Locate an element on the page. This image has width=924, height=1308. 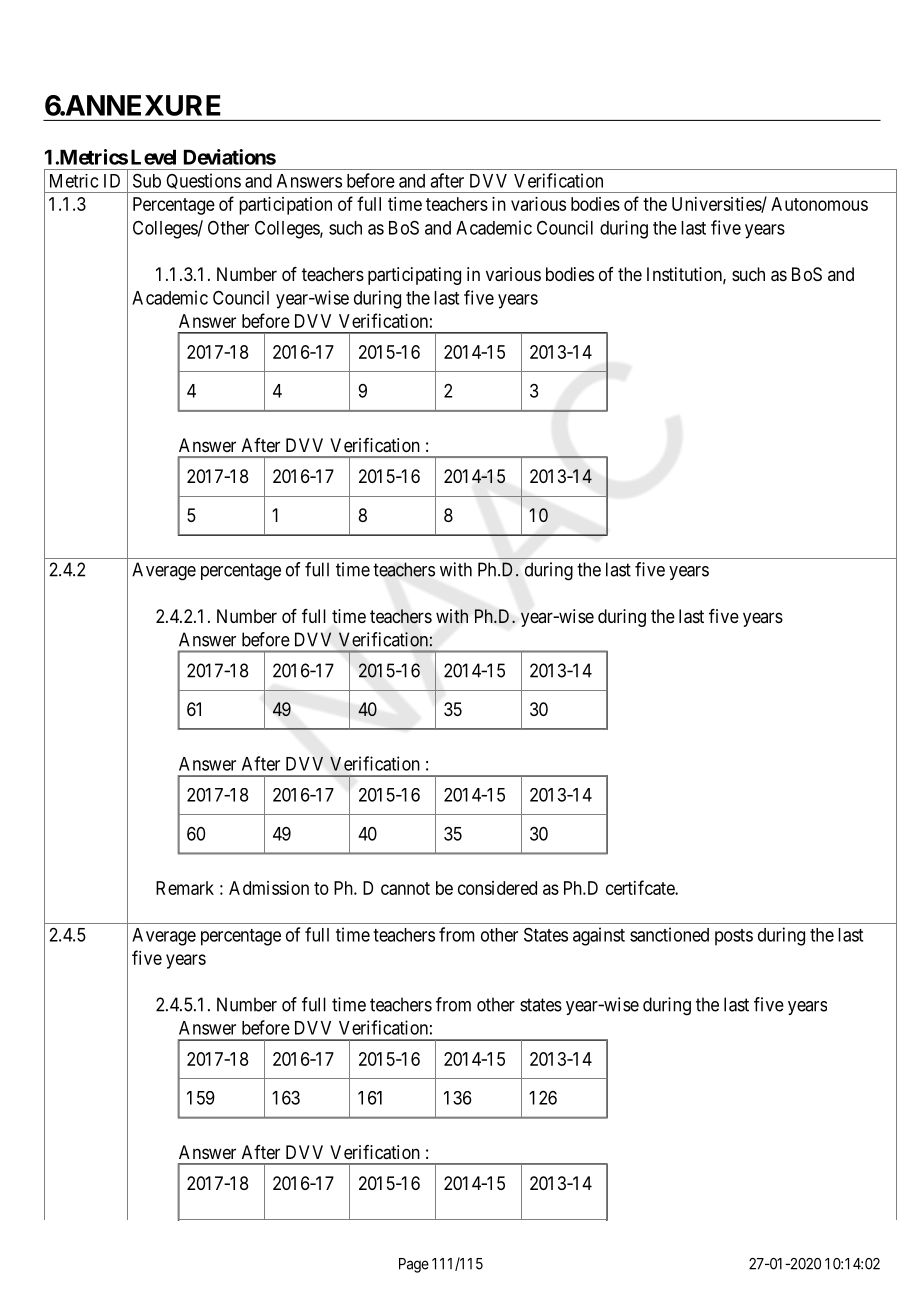
Remark is located at coordinates (185, 888).
